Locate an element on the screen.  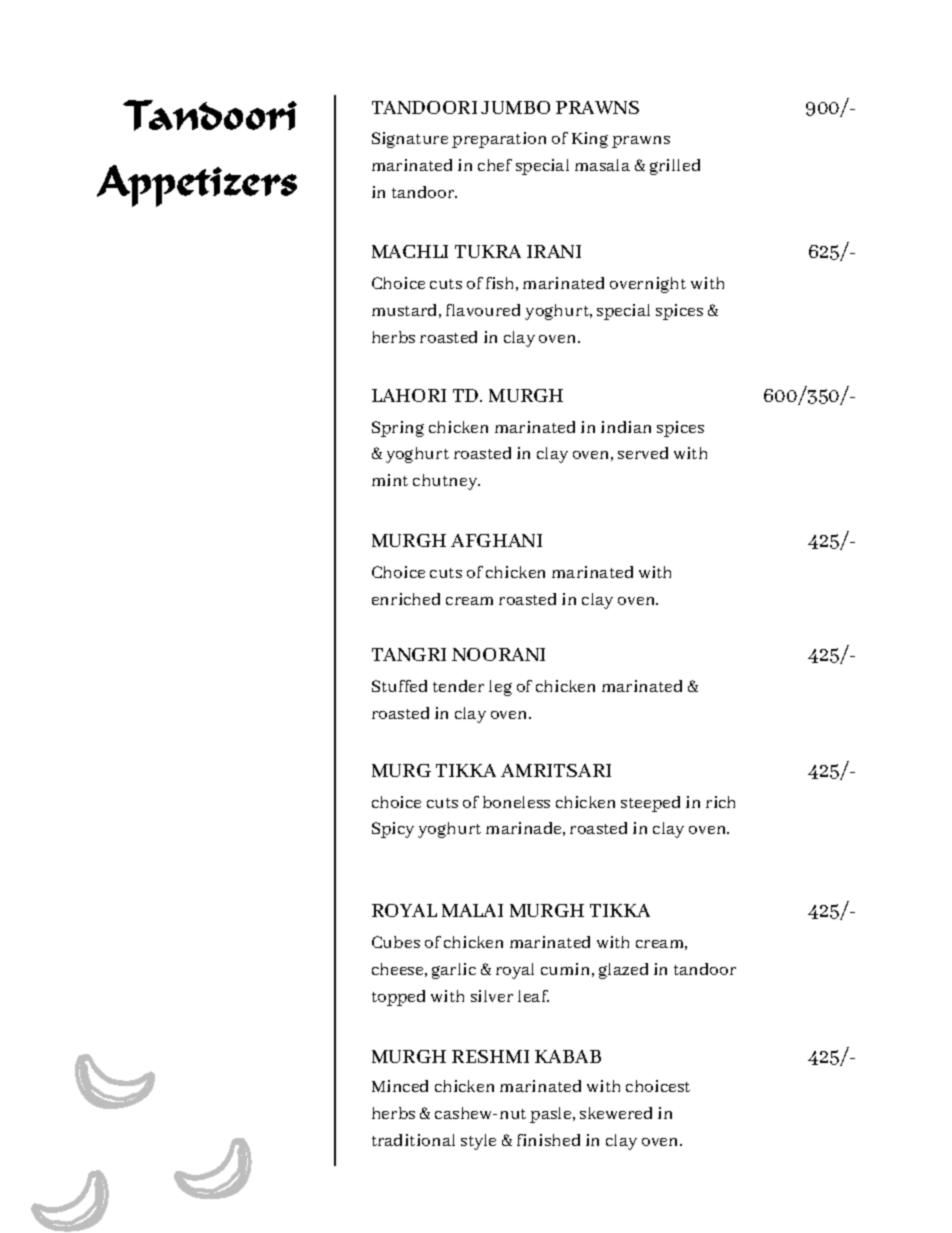
mint is located at coordinates (390, 480).
